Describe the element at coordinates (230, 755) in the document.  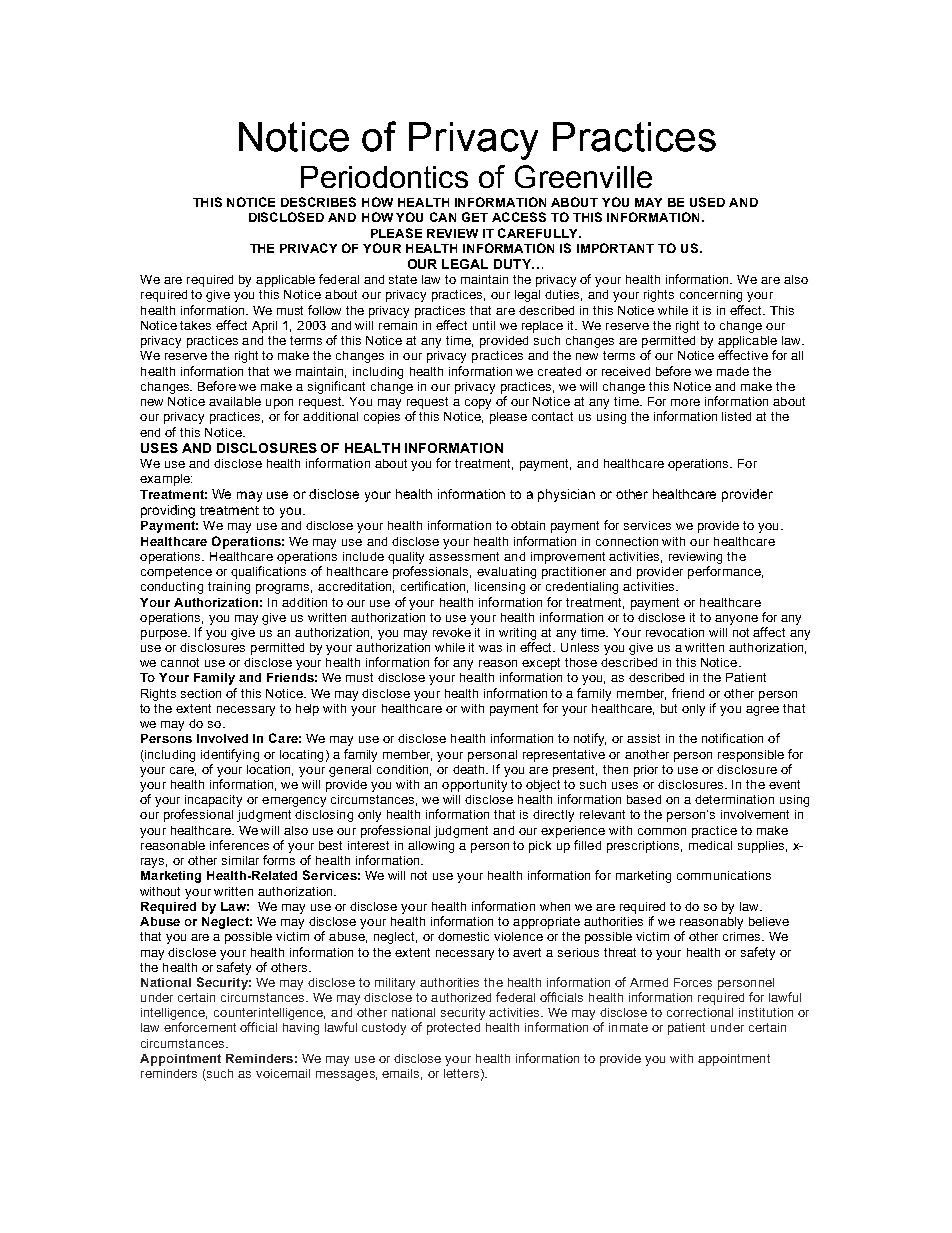
I see `identifying` at that location.
